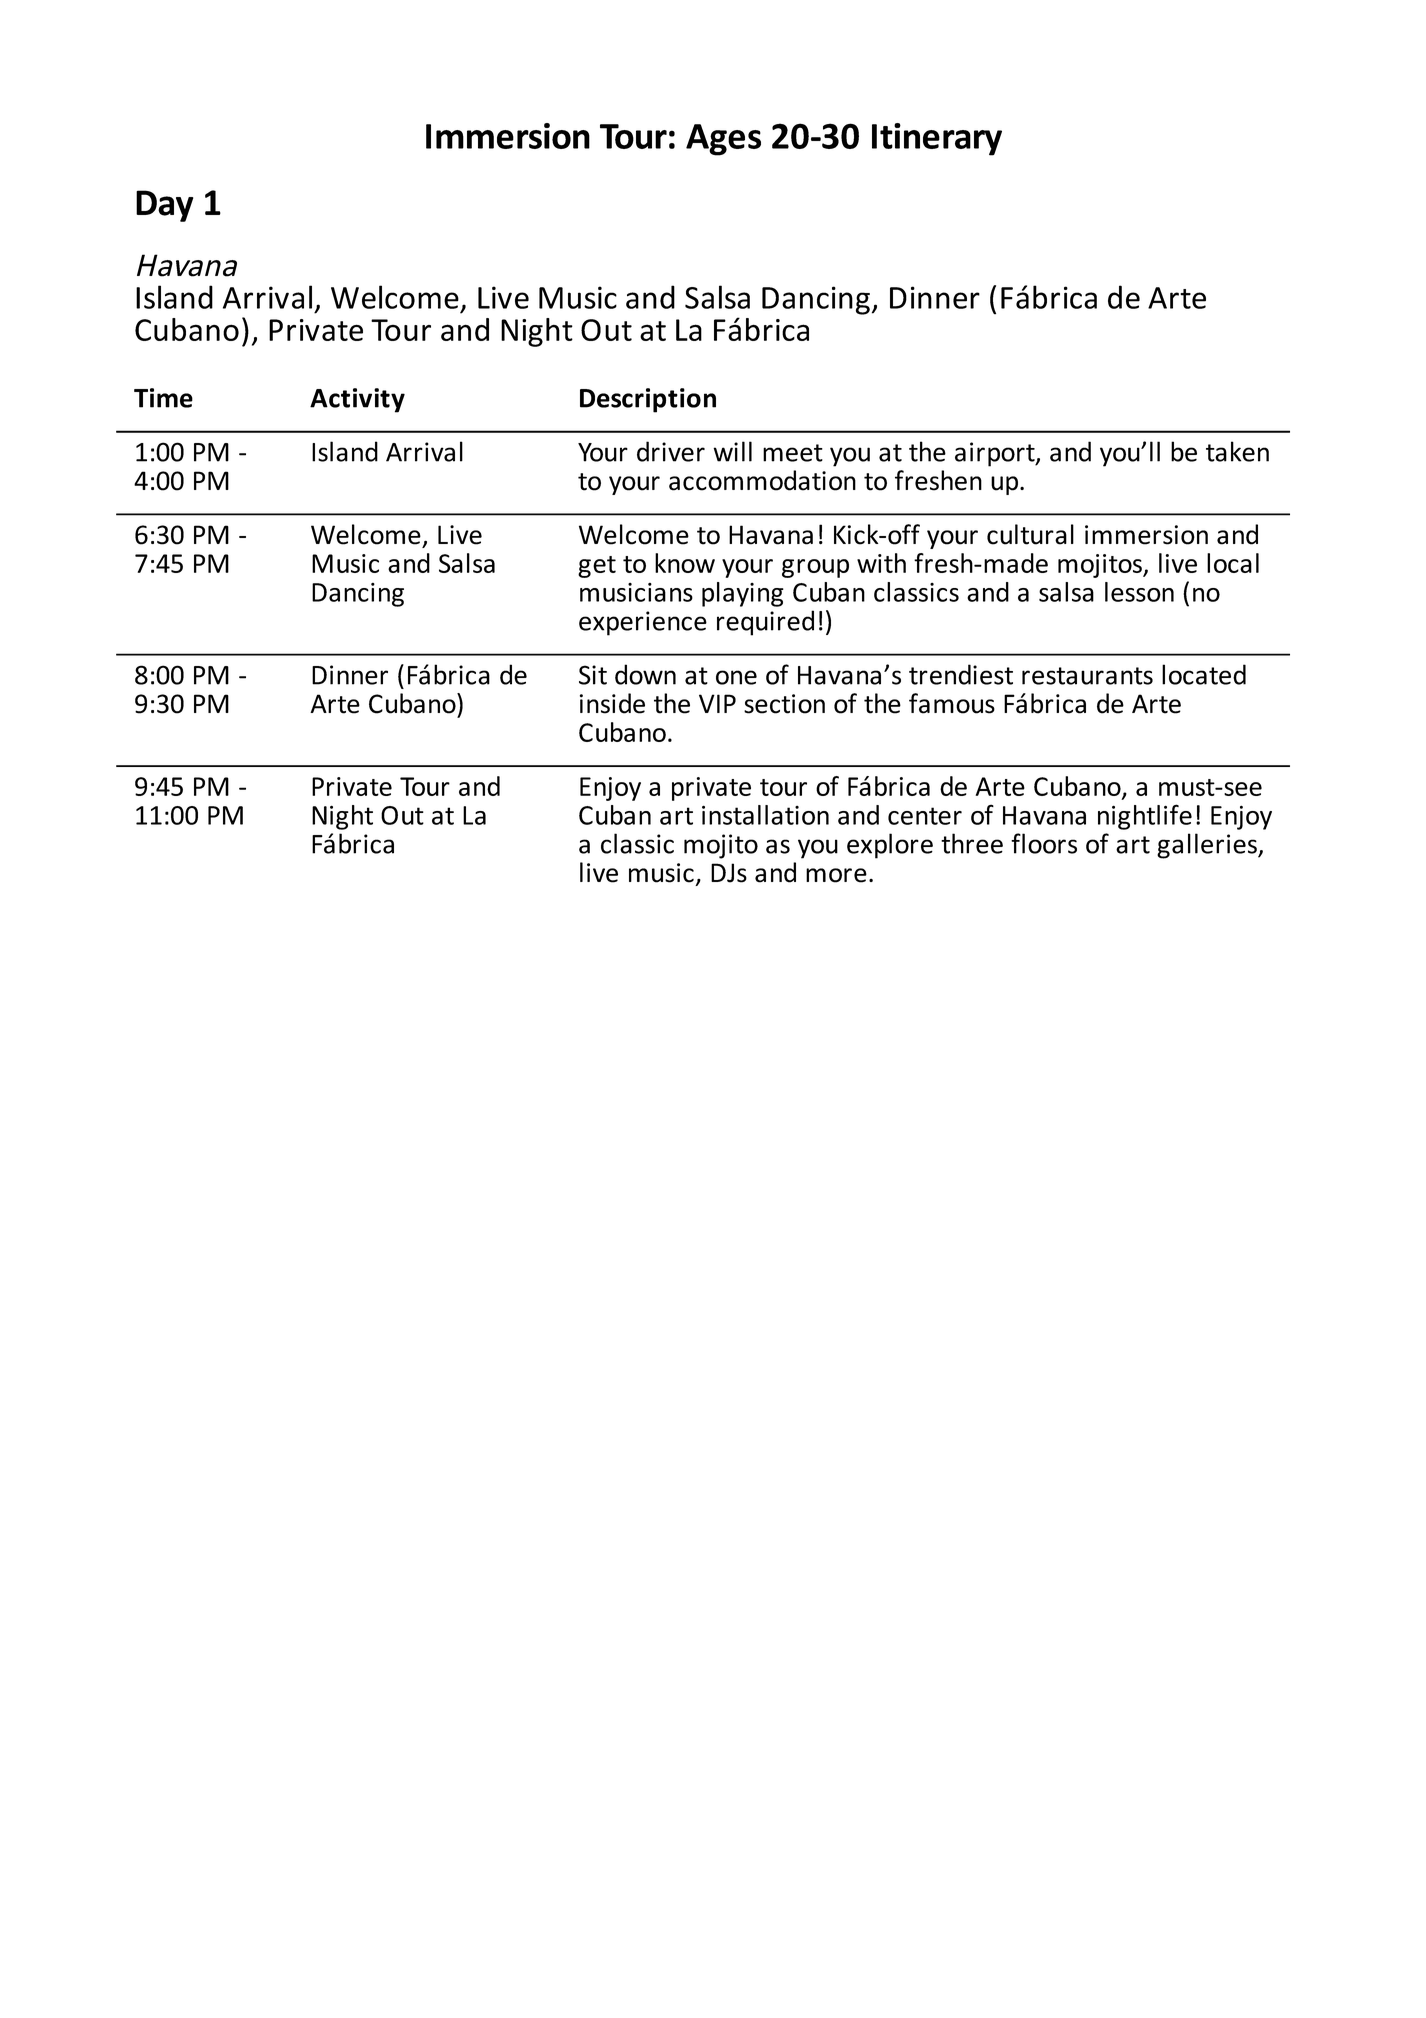 The image size is (1426, 2018). Describe the element at coordinates (937, 139) in the document. I see `Itinerary` at that location.
